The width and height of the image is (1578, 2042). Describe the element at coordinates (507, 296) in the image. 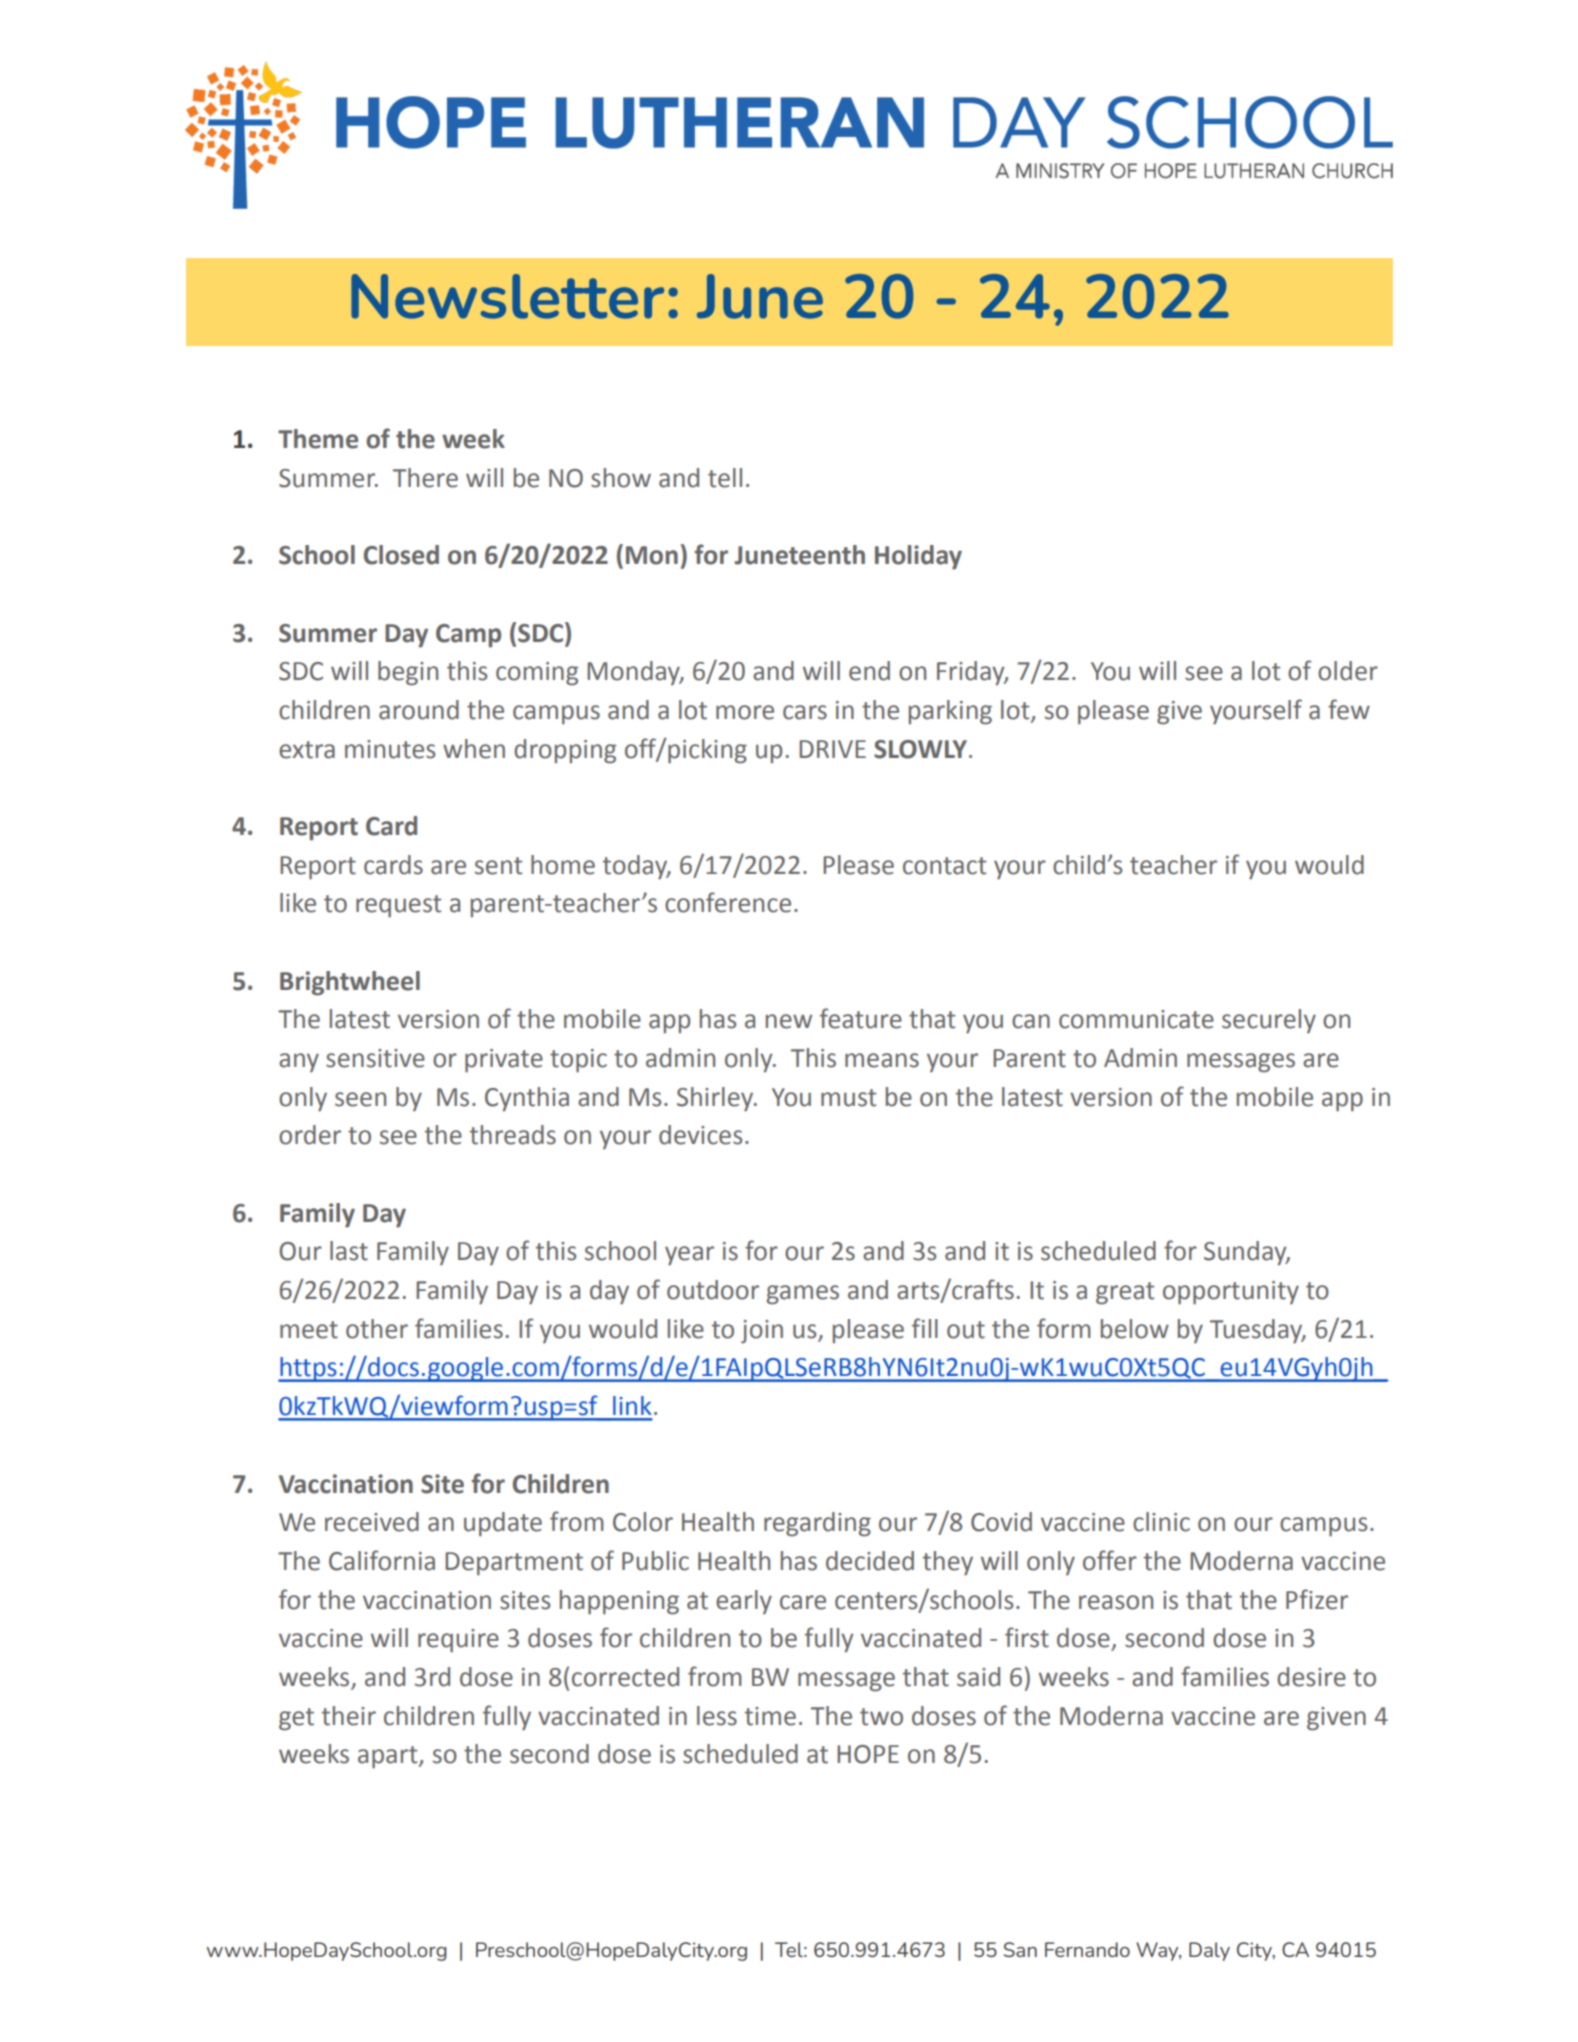

I see `Newsletter` at that location.
